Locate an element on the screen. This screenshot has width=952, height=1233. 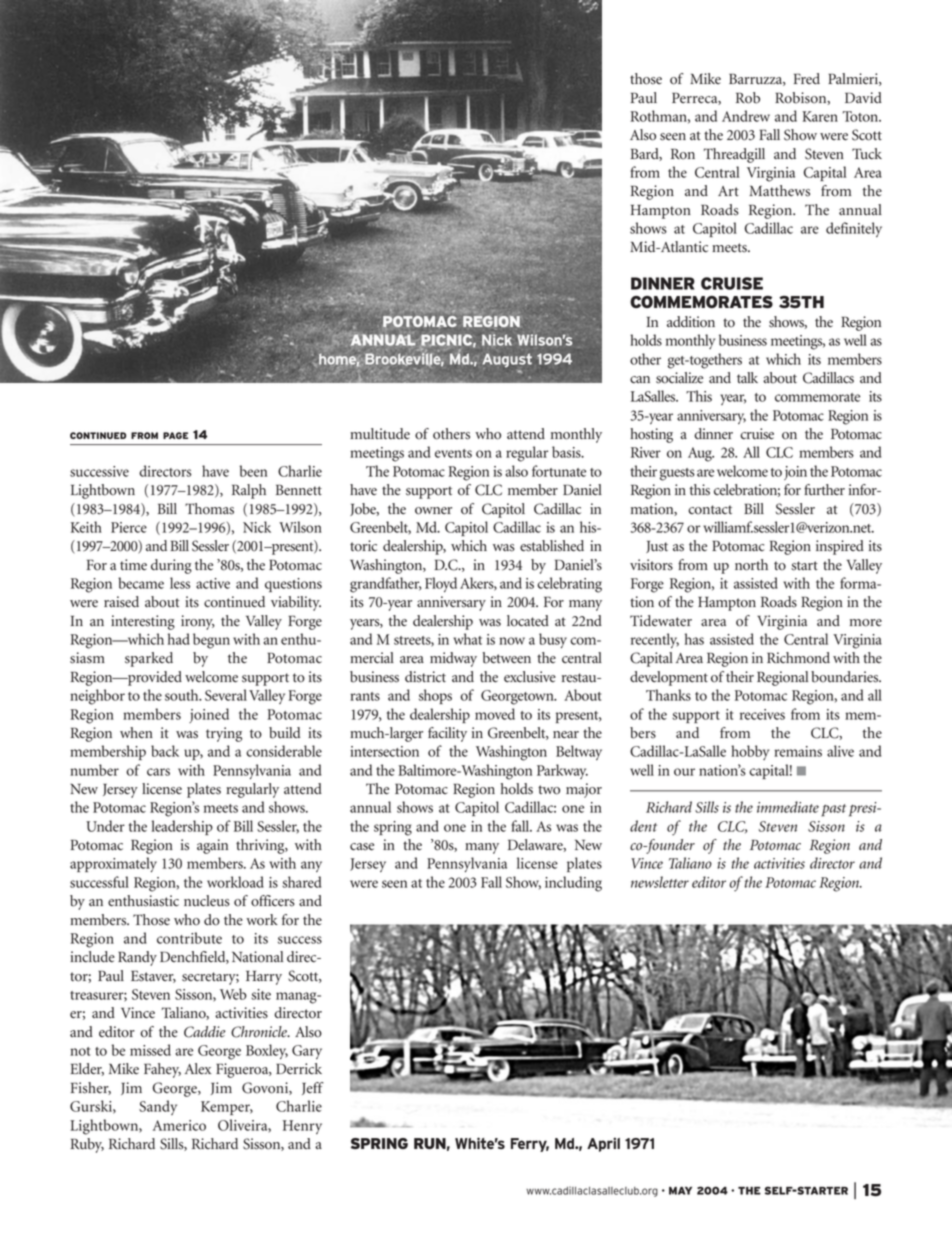
further is located at coordinates (824, 490).
